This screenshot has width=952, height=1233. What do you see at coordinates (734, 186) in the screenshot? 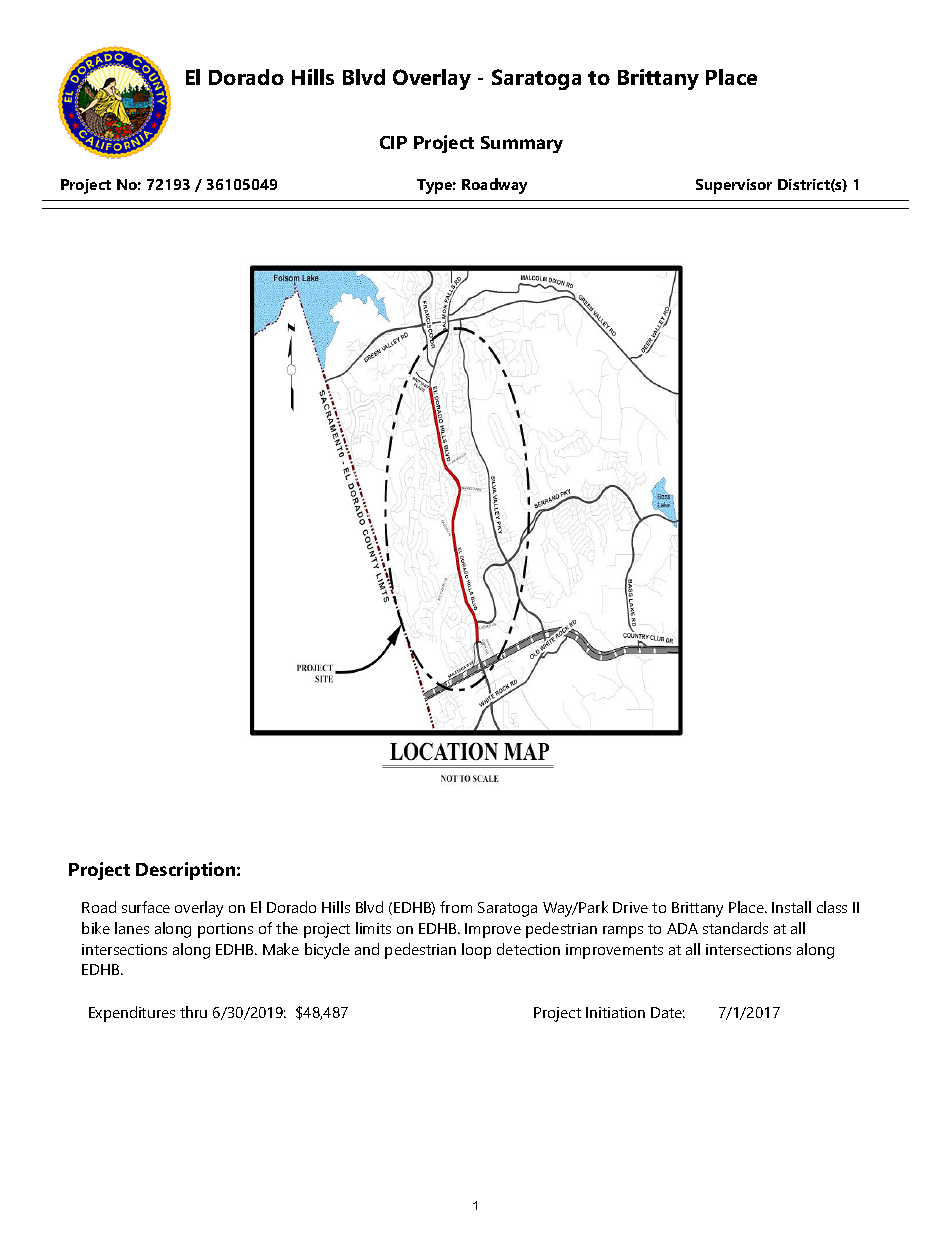
I see `Supervisor` at bounding box center [734, 186].
